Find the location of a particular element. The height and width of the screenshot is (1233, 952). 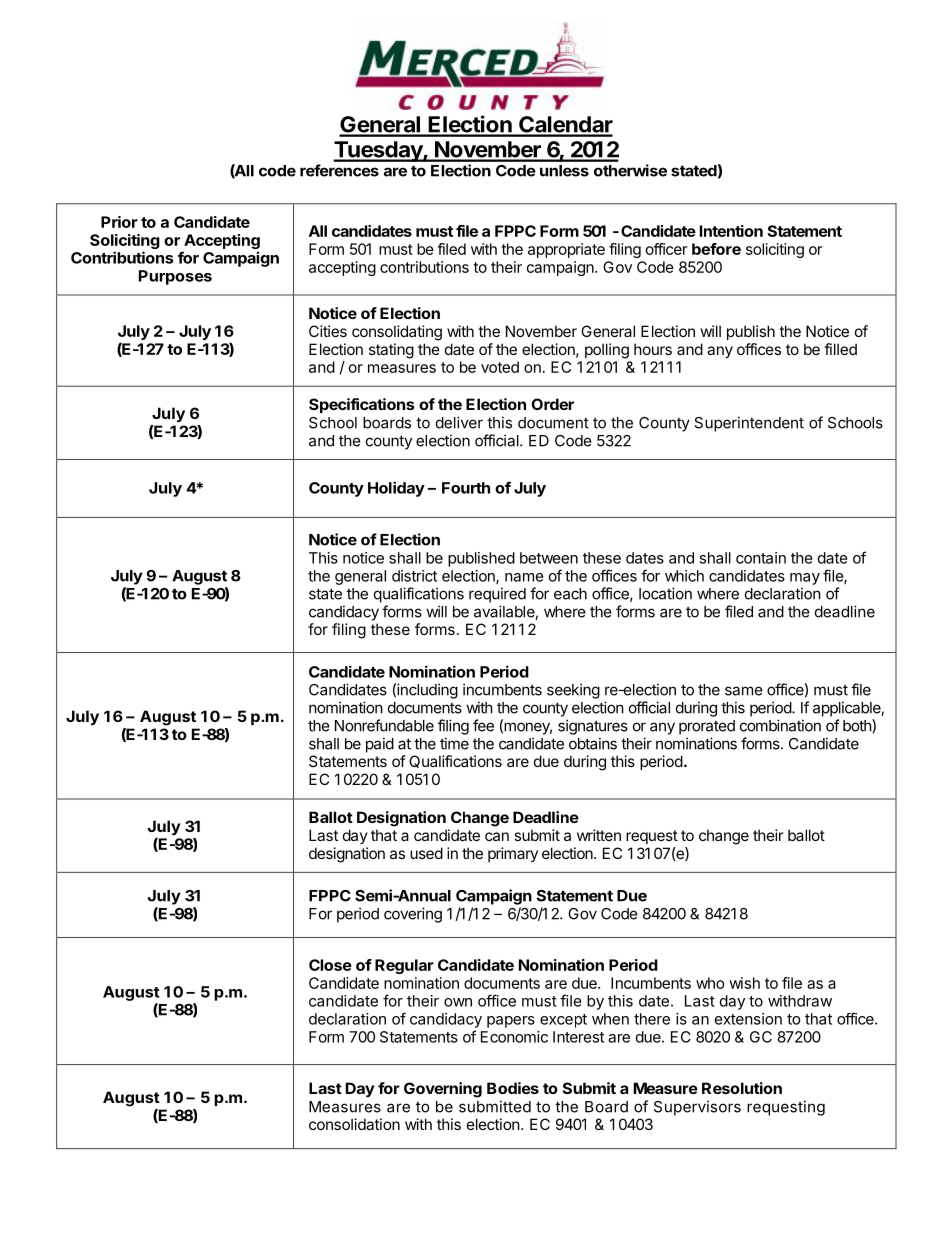

paid is located at coordinates (380, 745).
